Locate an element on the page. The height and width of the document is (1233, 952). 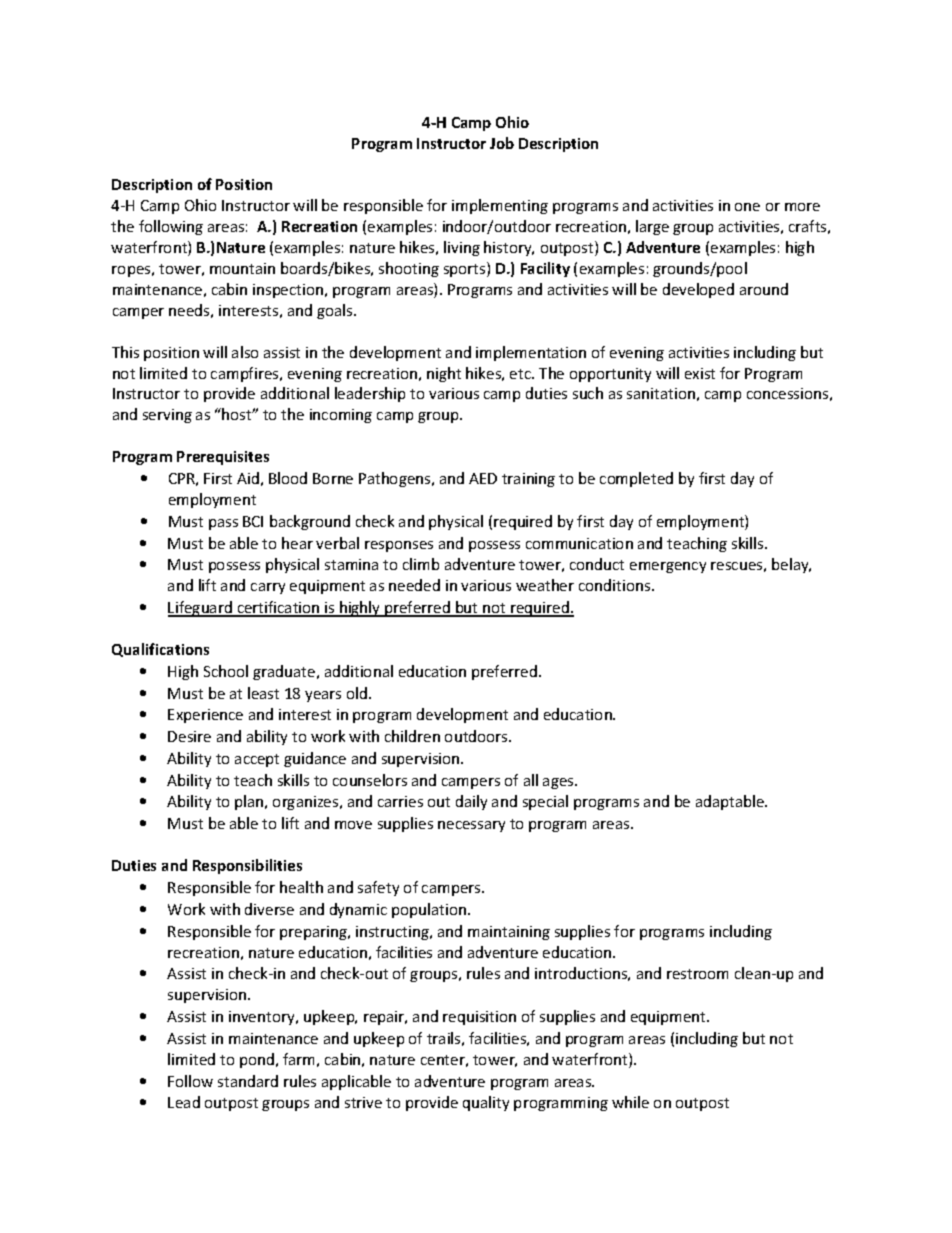
serving is located at coordinates (167, 416).
